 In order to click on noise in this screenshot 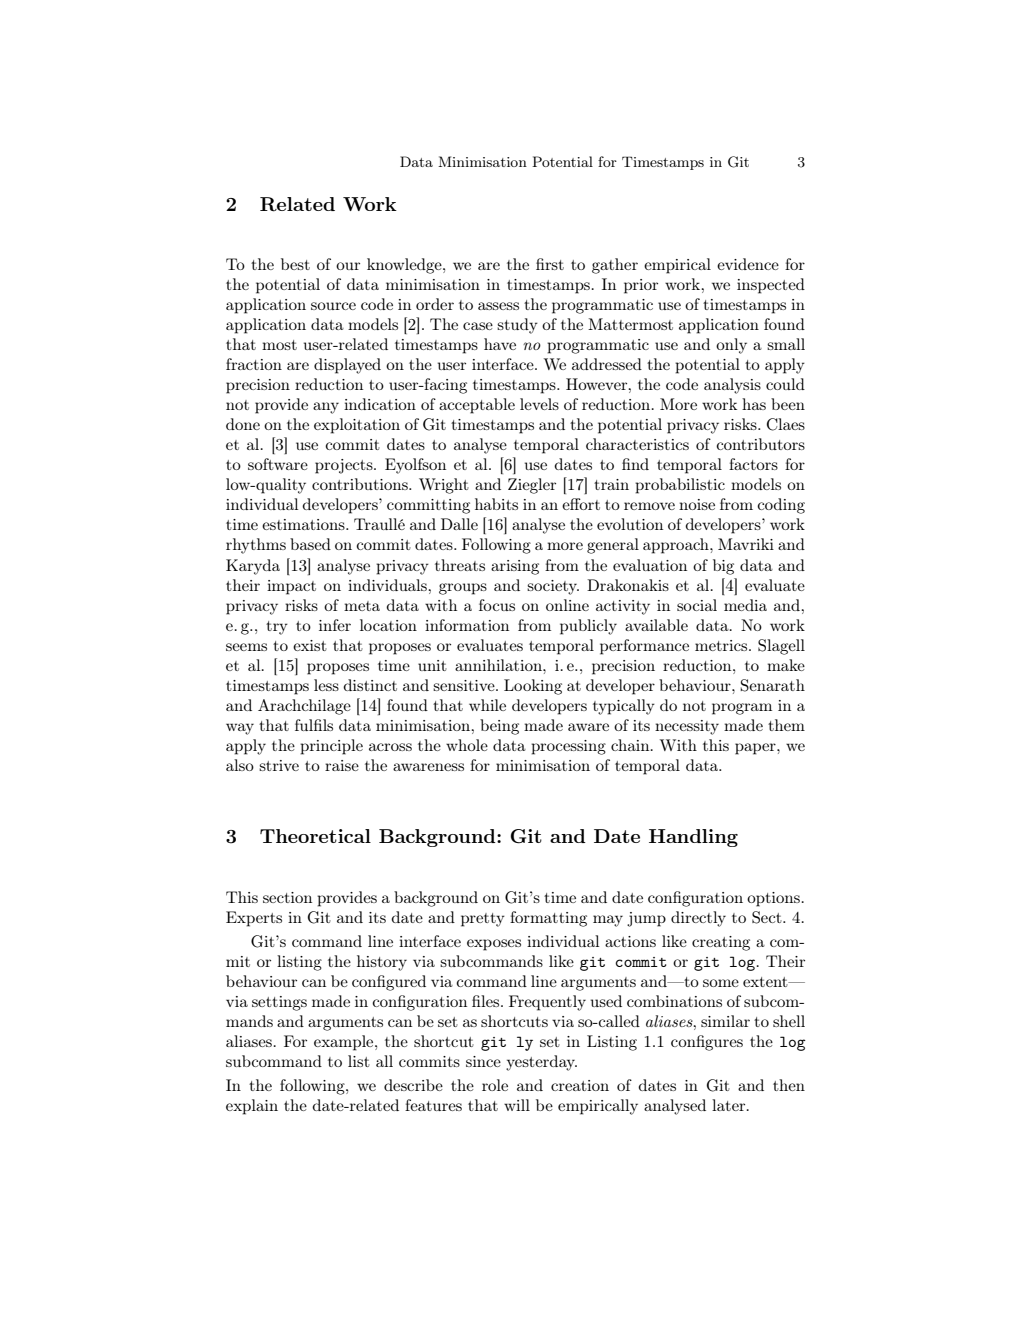, I will do `click(697, 504)`.
